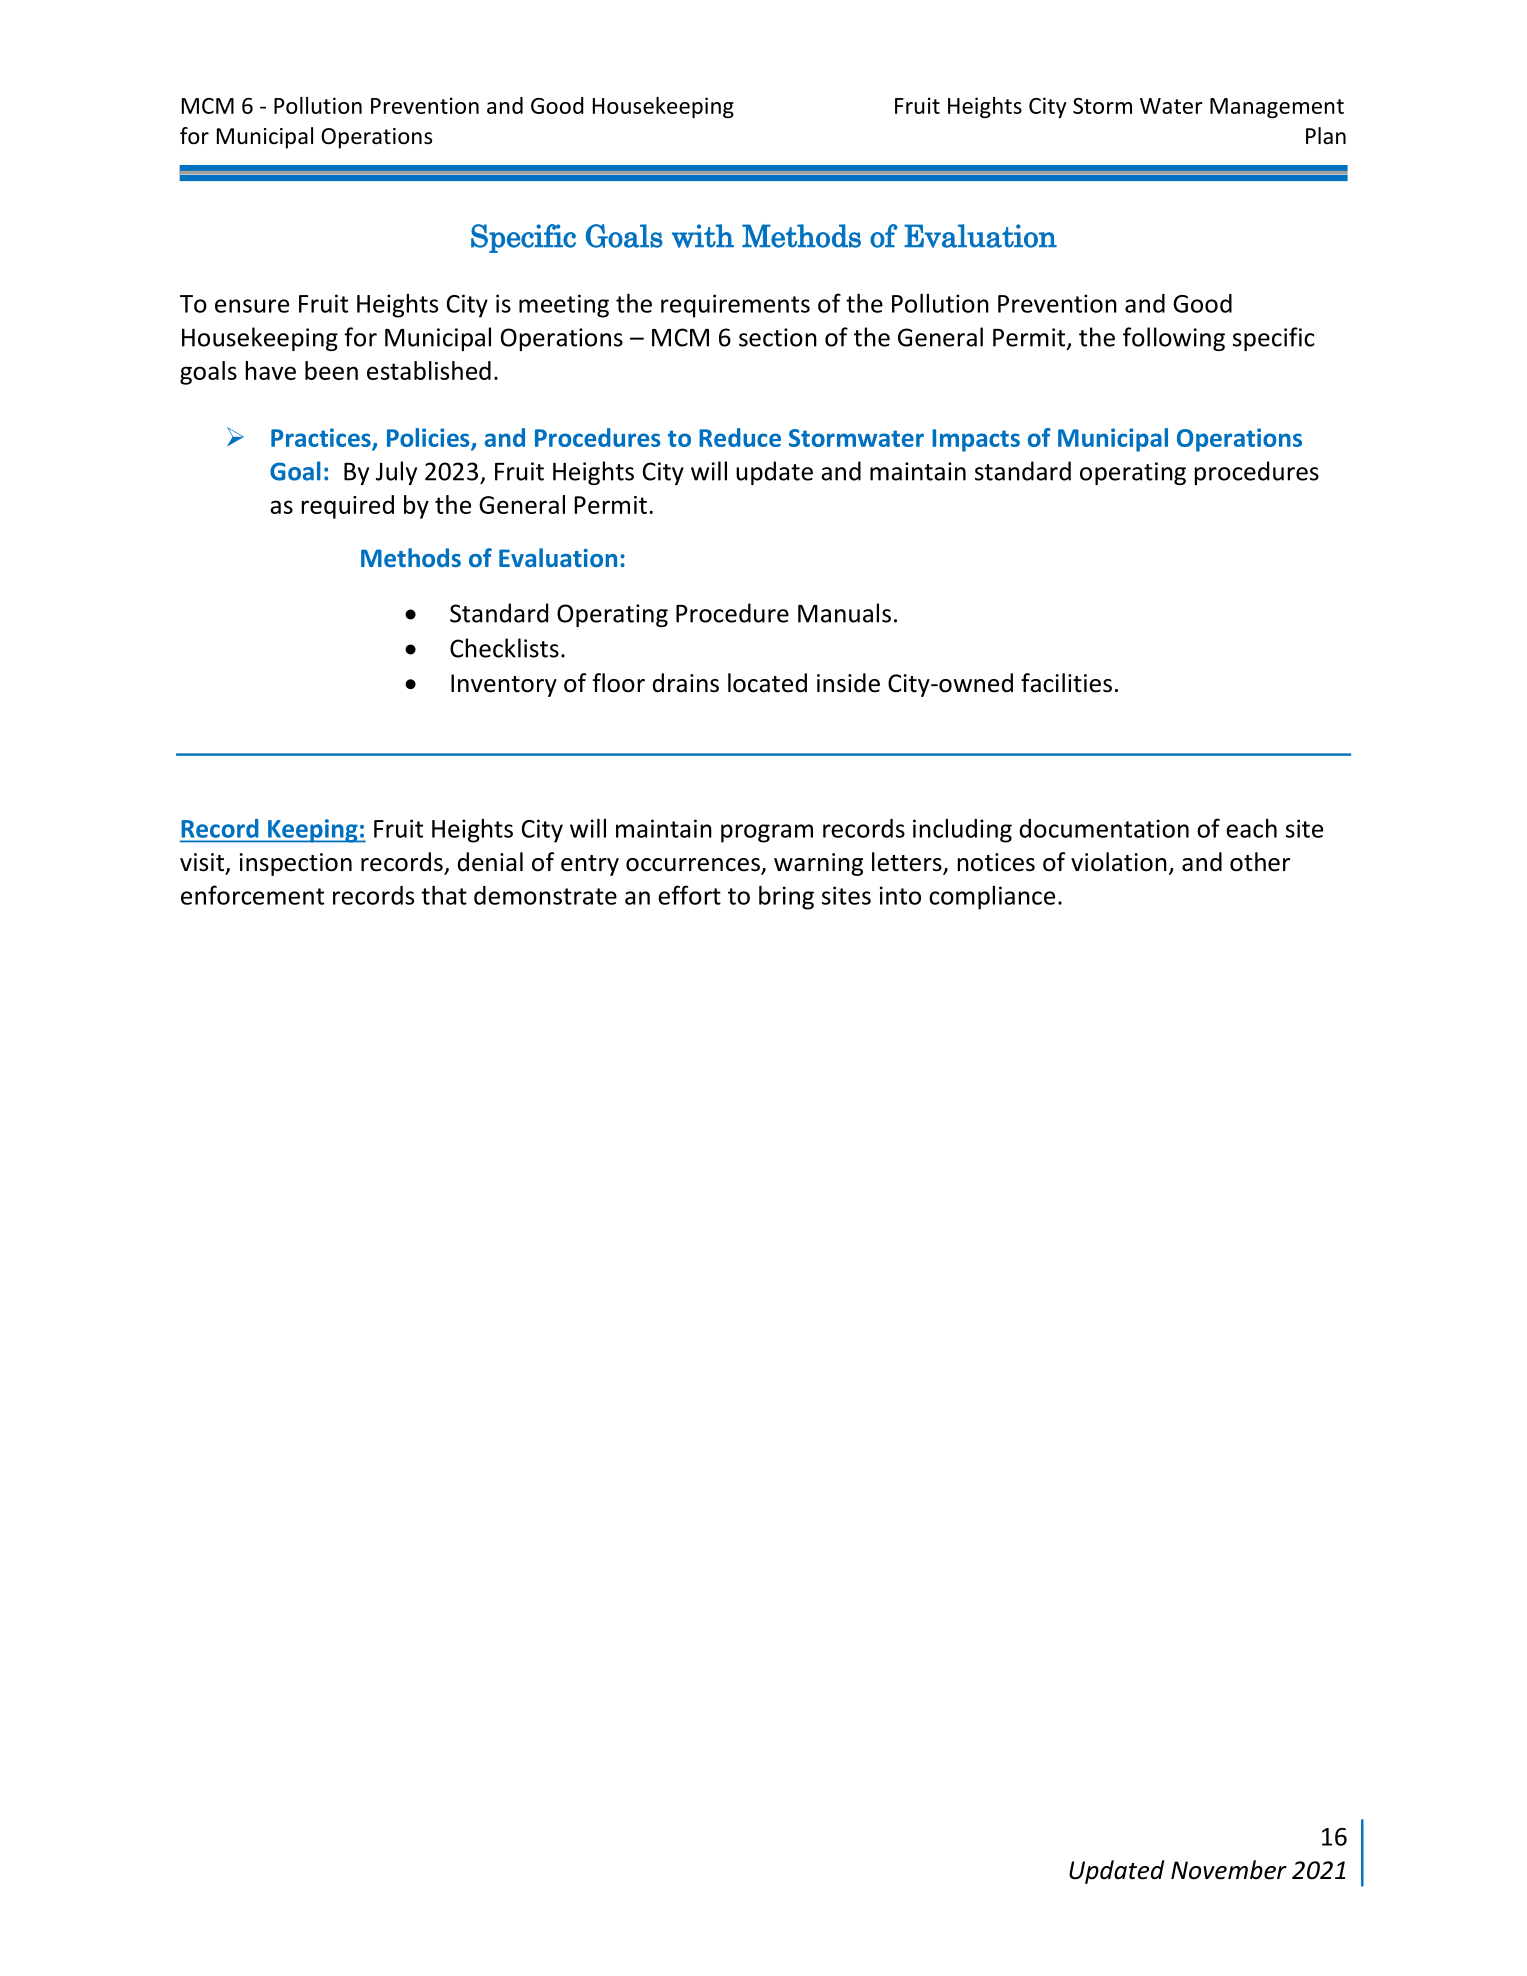 The width and height of the document is (1527, 1976). Describe the element at coordinates (703, 236) in the document. I see `with` at that location.
